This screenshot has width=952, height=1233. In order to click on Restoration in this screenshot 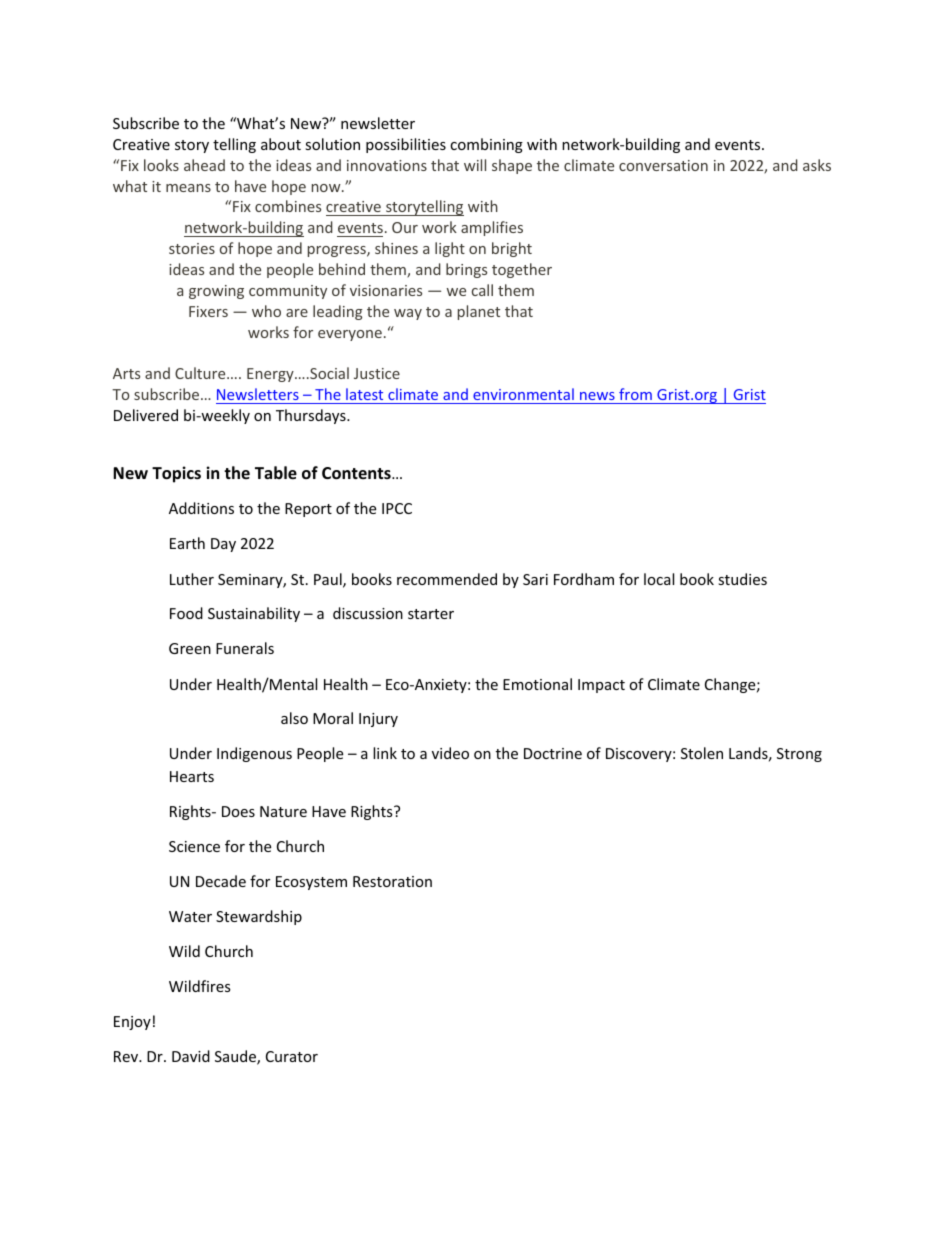, I will do `click(392, 881)`.
